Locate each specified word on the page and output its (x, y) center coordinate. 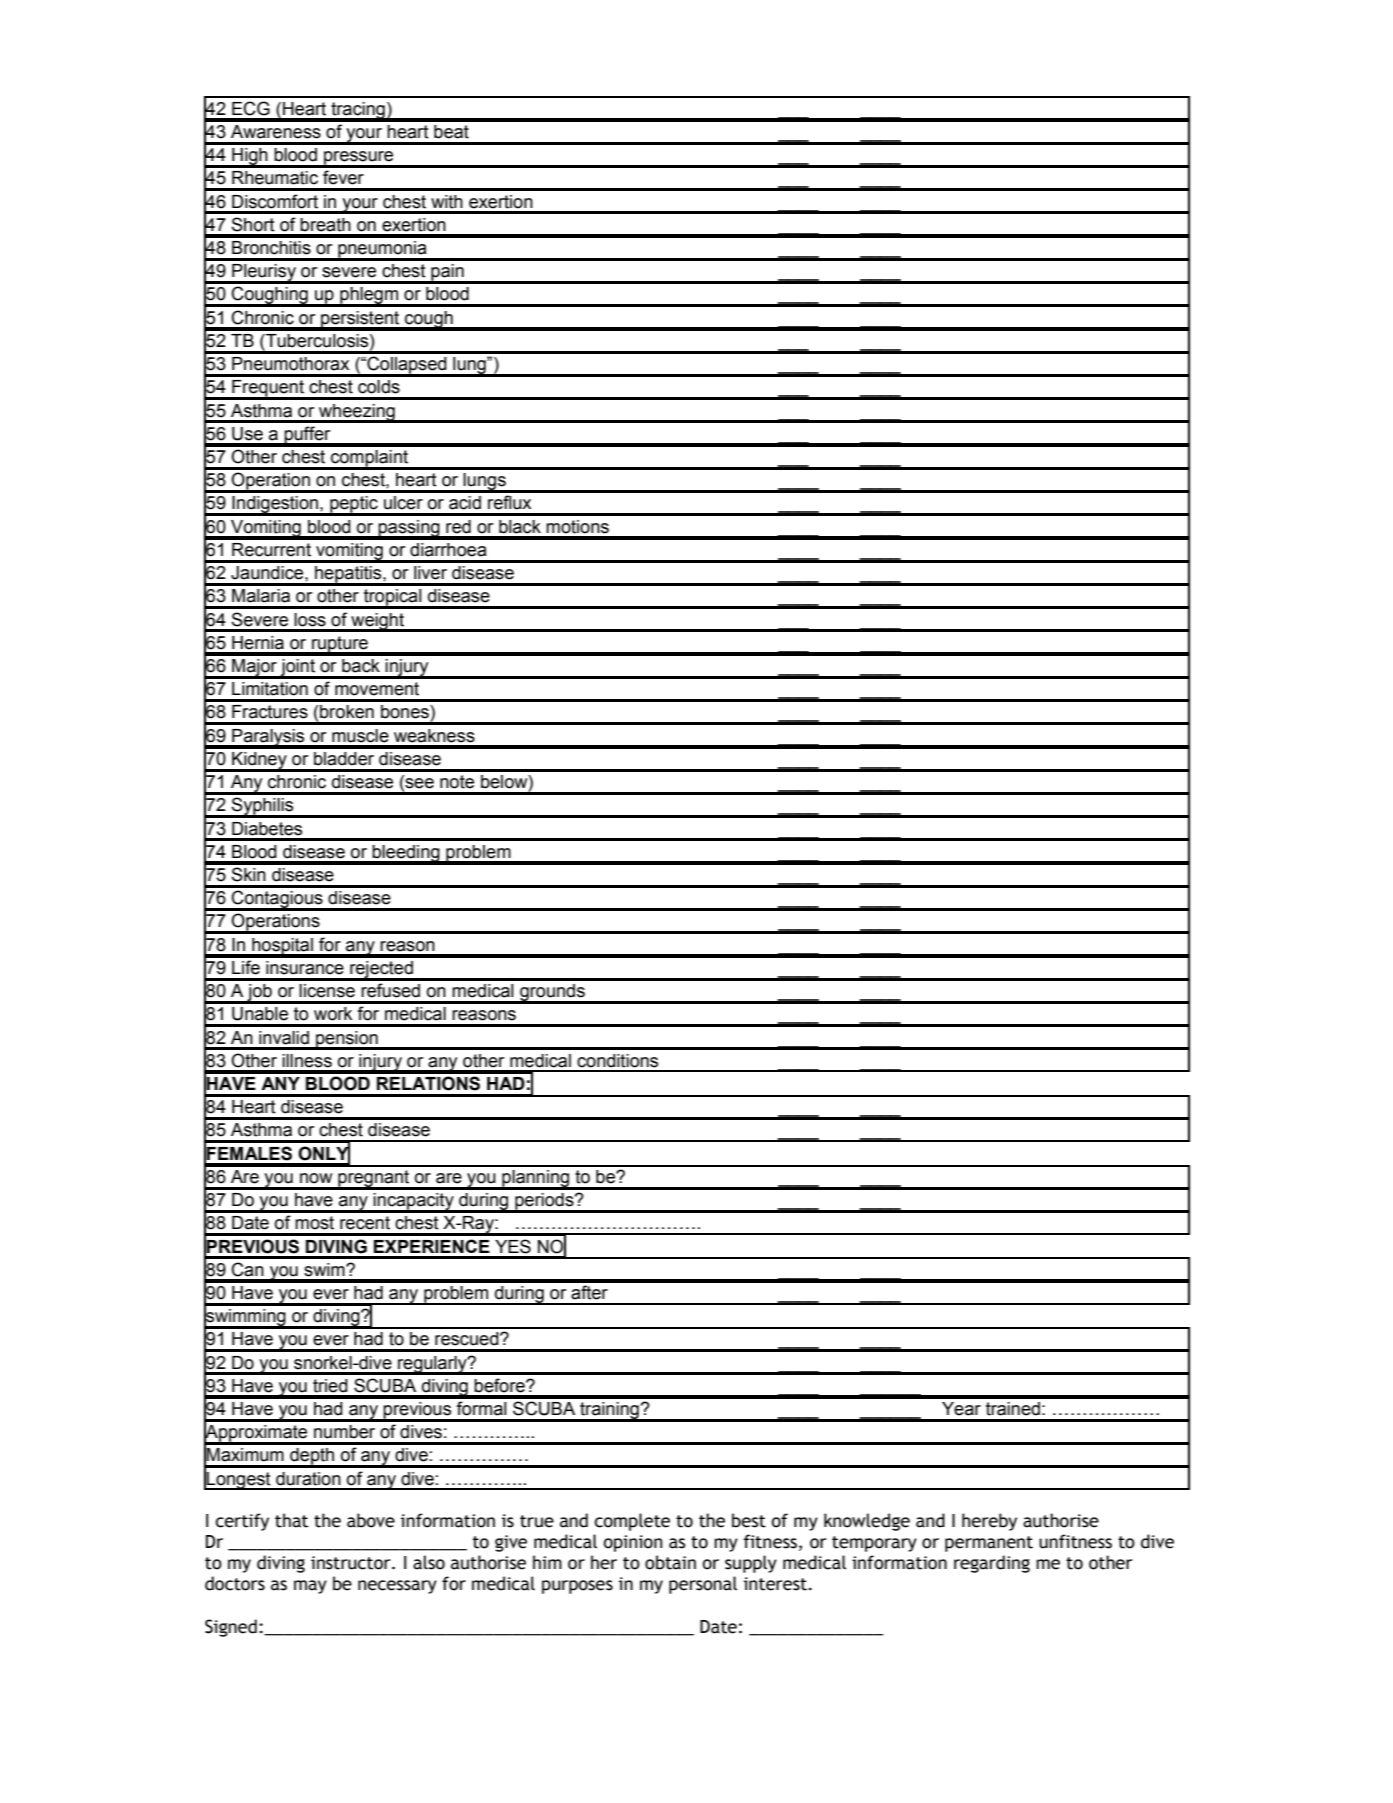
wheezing (357, 413)
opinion (633, 1543)
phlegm (369, 297)
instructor (352, 1563)
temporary (874, 1544)
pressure (359, 159)
